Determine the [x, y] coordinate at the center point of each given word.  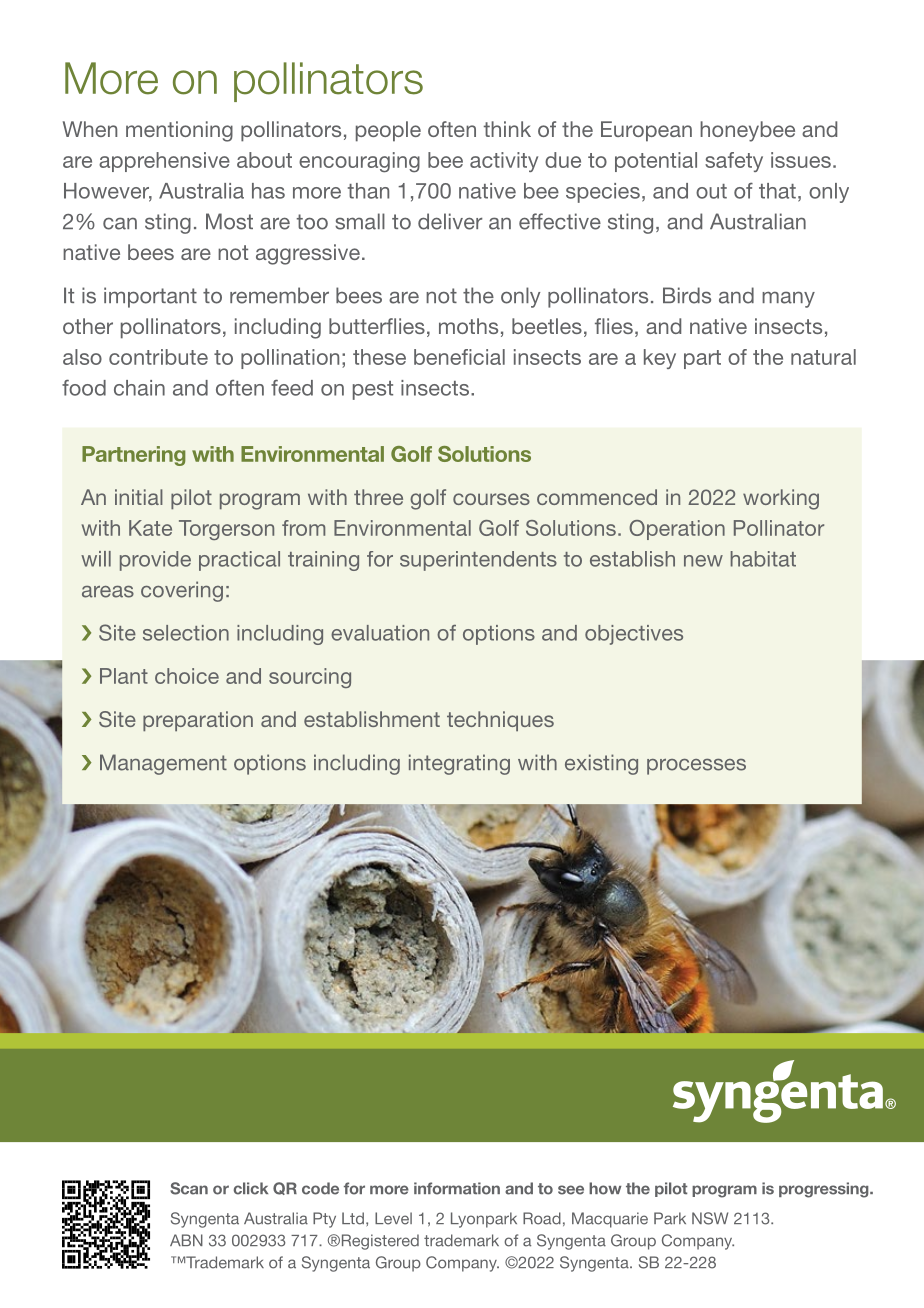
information [457, 1188]
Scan [189, 1188]
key [660, 359]
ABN [186, 1240]
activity [504, 162]
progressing [825, 1190]
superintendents [478, 561]
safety [734, 162]
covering [182, 591]
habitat [763, 559]
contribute [158, 357]
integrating [459, 764]
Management [163, 764]
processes [696, 767]
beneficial [459, 357]
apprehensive [164, 162]
